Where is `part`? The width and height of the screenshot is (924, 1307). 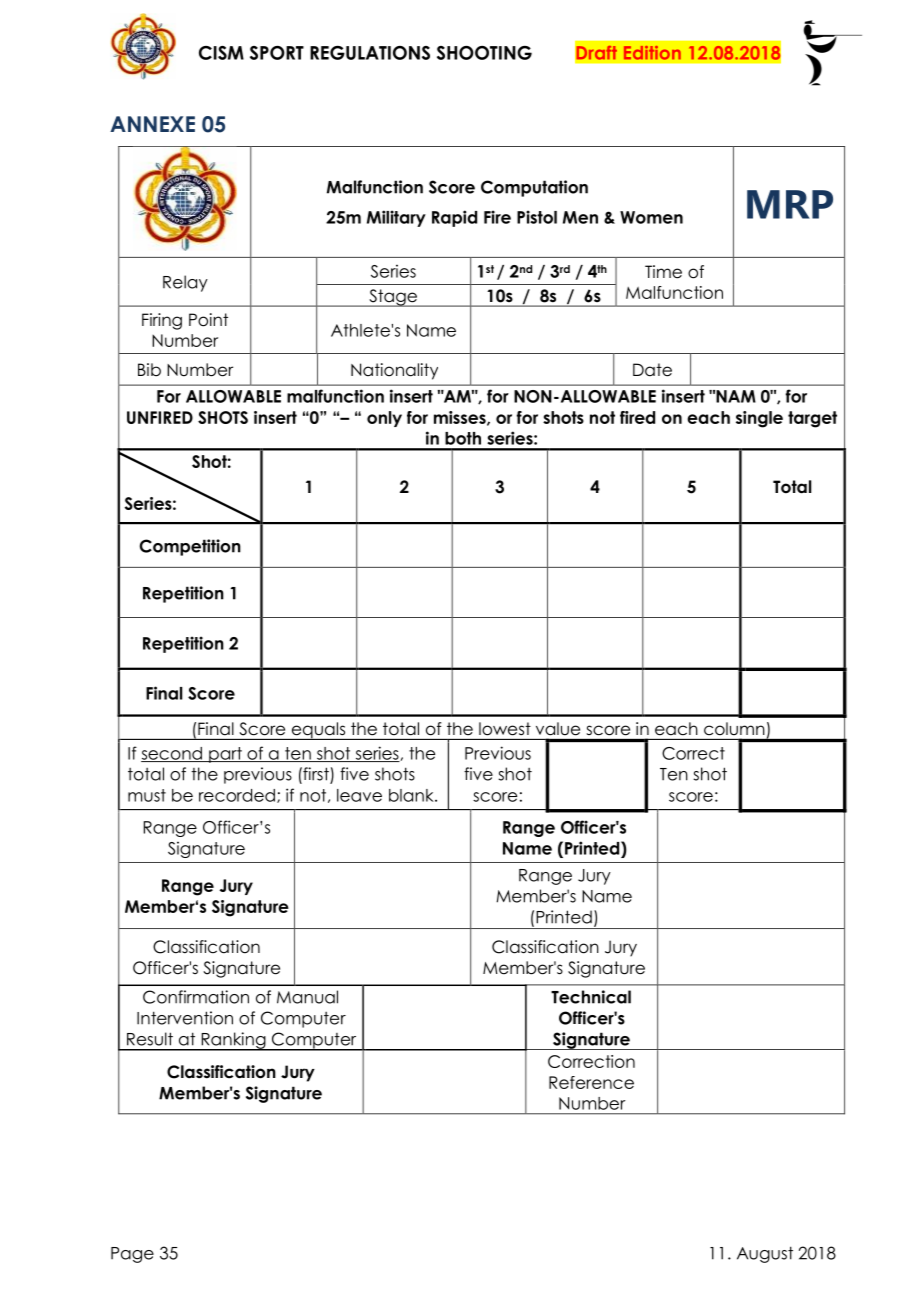
part is located at coordinates (225, 755).
